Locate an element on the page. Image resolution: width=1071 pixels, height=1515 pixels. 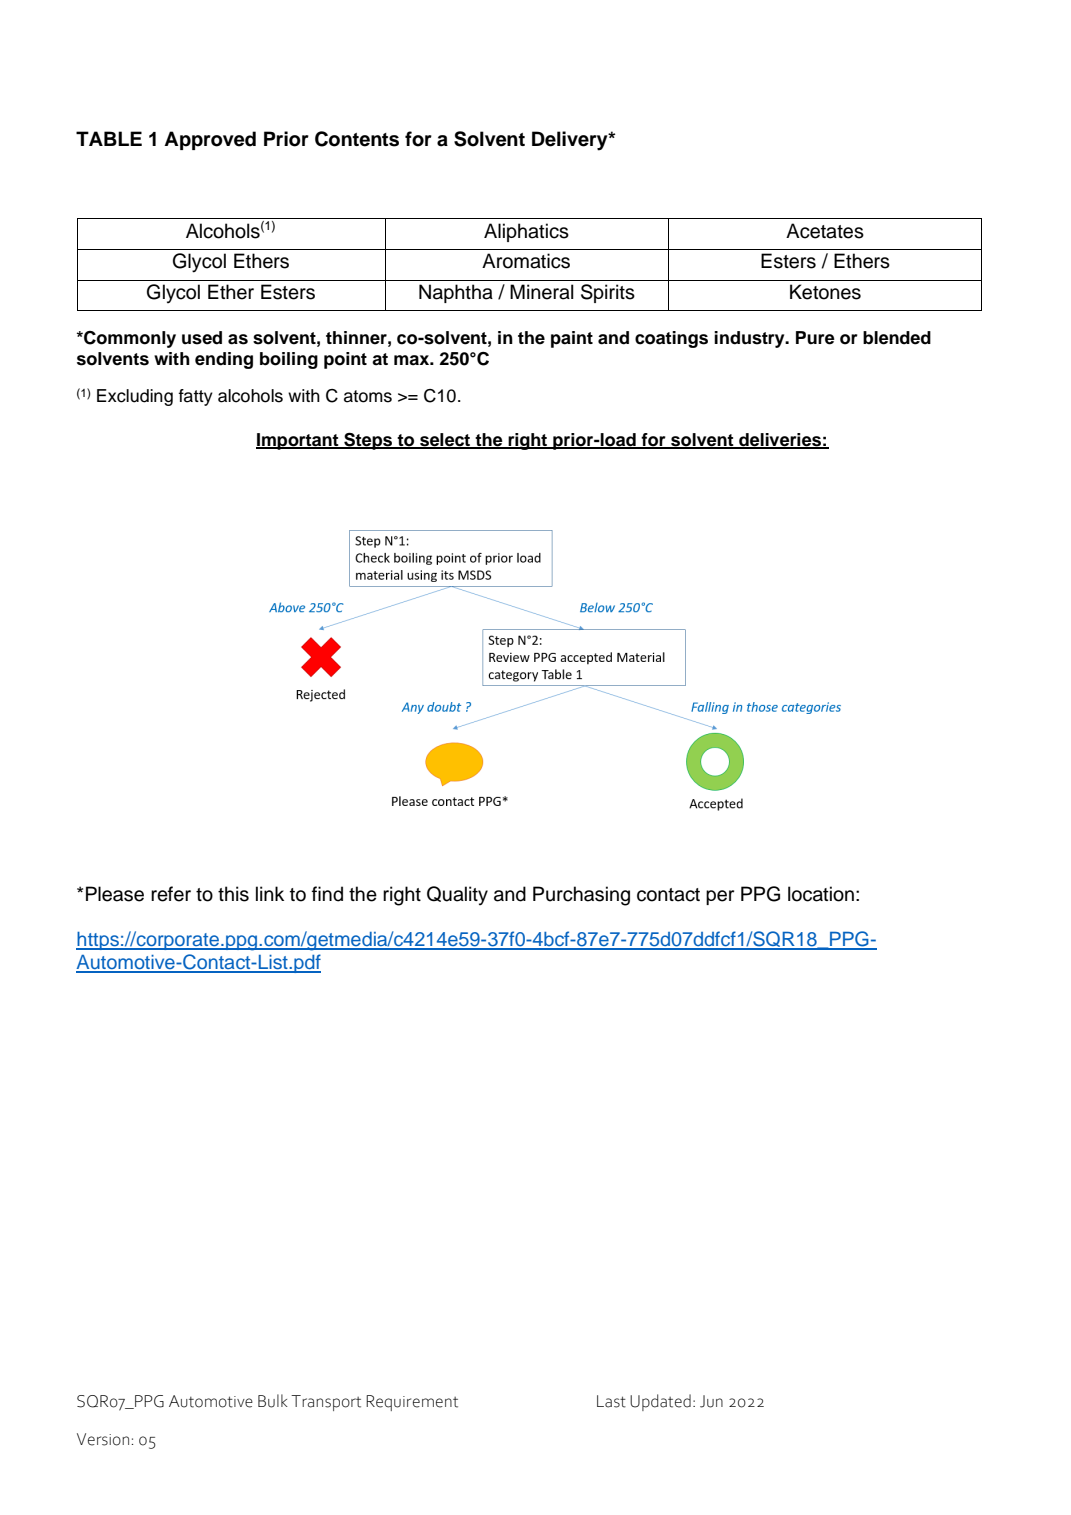
Aromatics is located at coordinates (526, 261).
